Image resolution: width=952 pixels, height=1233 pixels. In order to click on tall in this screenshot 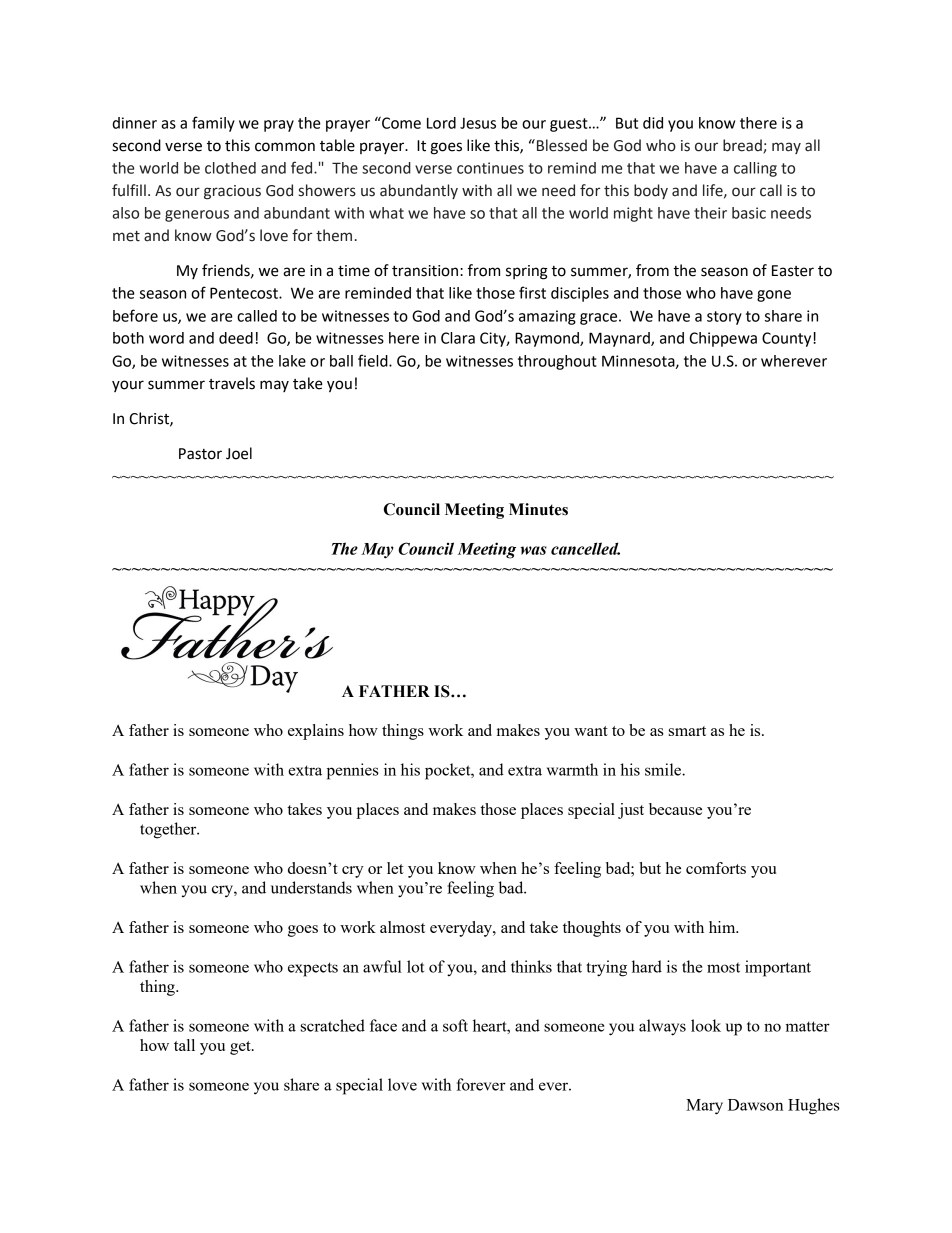, I will do `click(184, 1045)`.
